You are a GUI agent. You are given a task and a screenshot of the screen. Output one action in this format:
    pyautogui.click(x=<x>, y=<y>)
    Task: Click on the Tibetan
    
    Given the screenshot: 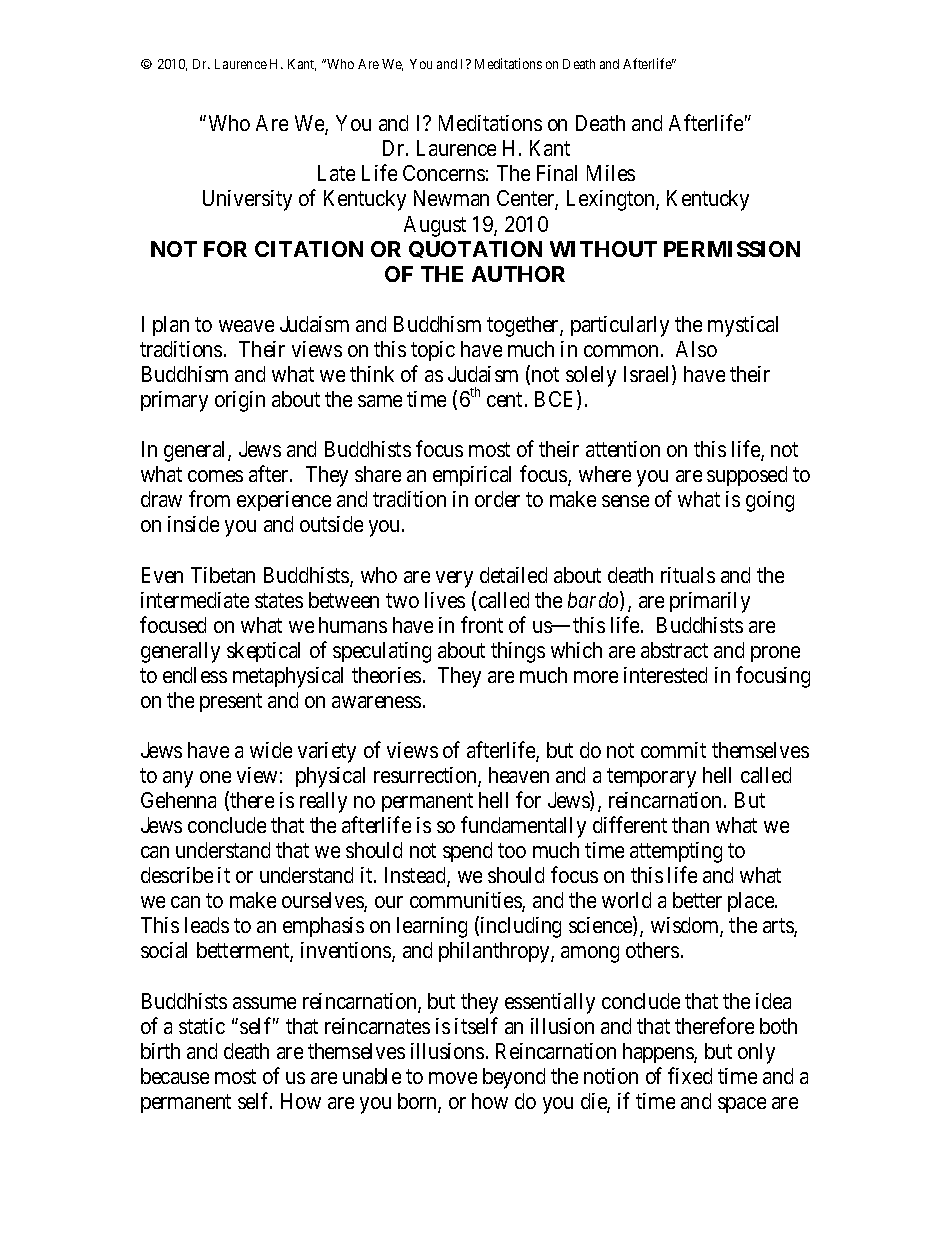 What is the action you would take?
    pyautogui.click(x=223, y=575)
